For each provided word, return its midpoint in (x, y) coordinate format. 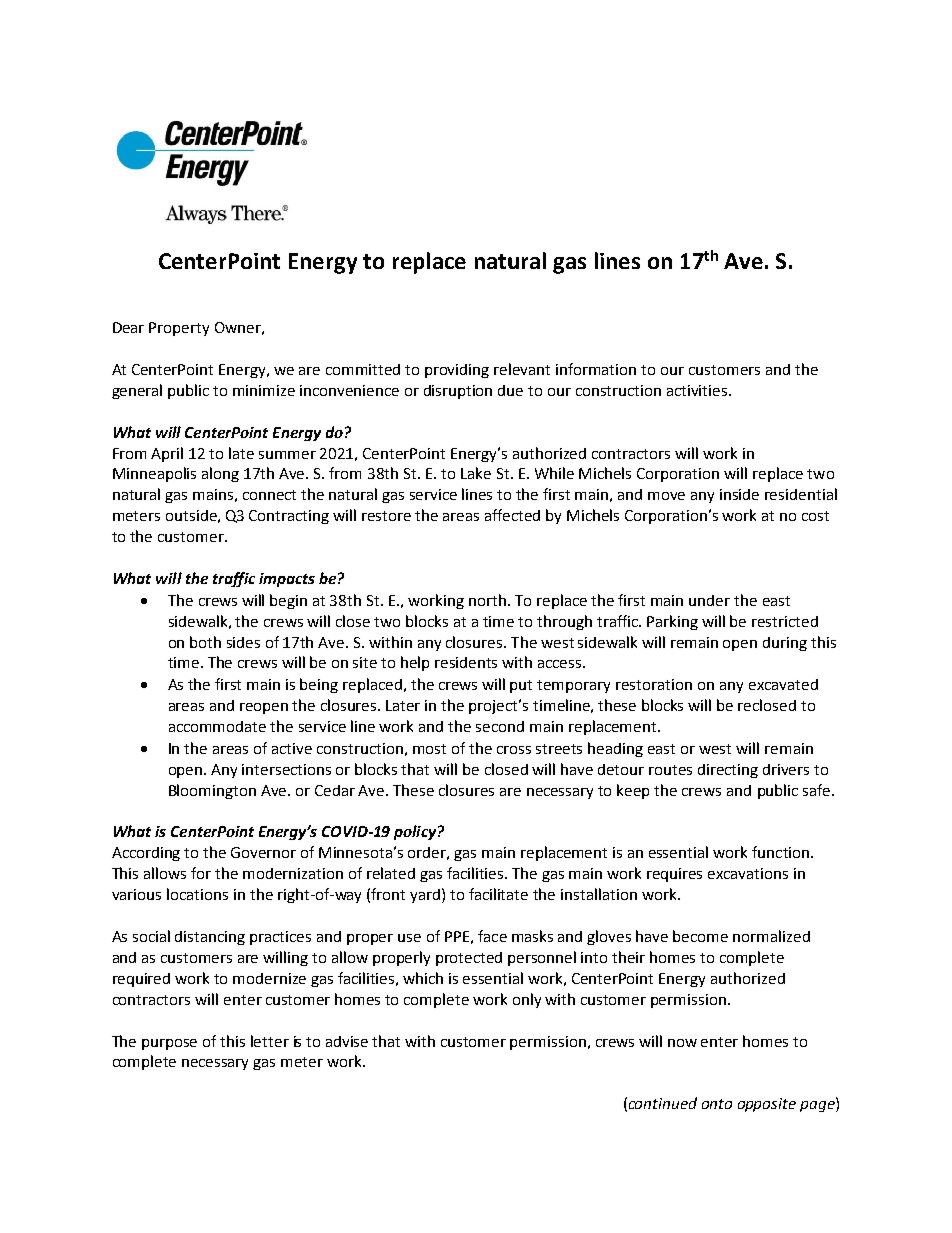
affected (512, 515)
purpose (169, 1044)
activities (698, 390)
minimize (264, 390)
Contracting (289, 517)
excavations (748, 873)
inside (739, 494)
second (500, 726)
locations (197, 894)
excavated (783, 684)
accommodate (217, 726)
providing (457, 371)
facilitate (498, 894)
